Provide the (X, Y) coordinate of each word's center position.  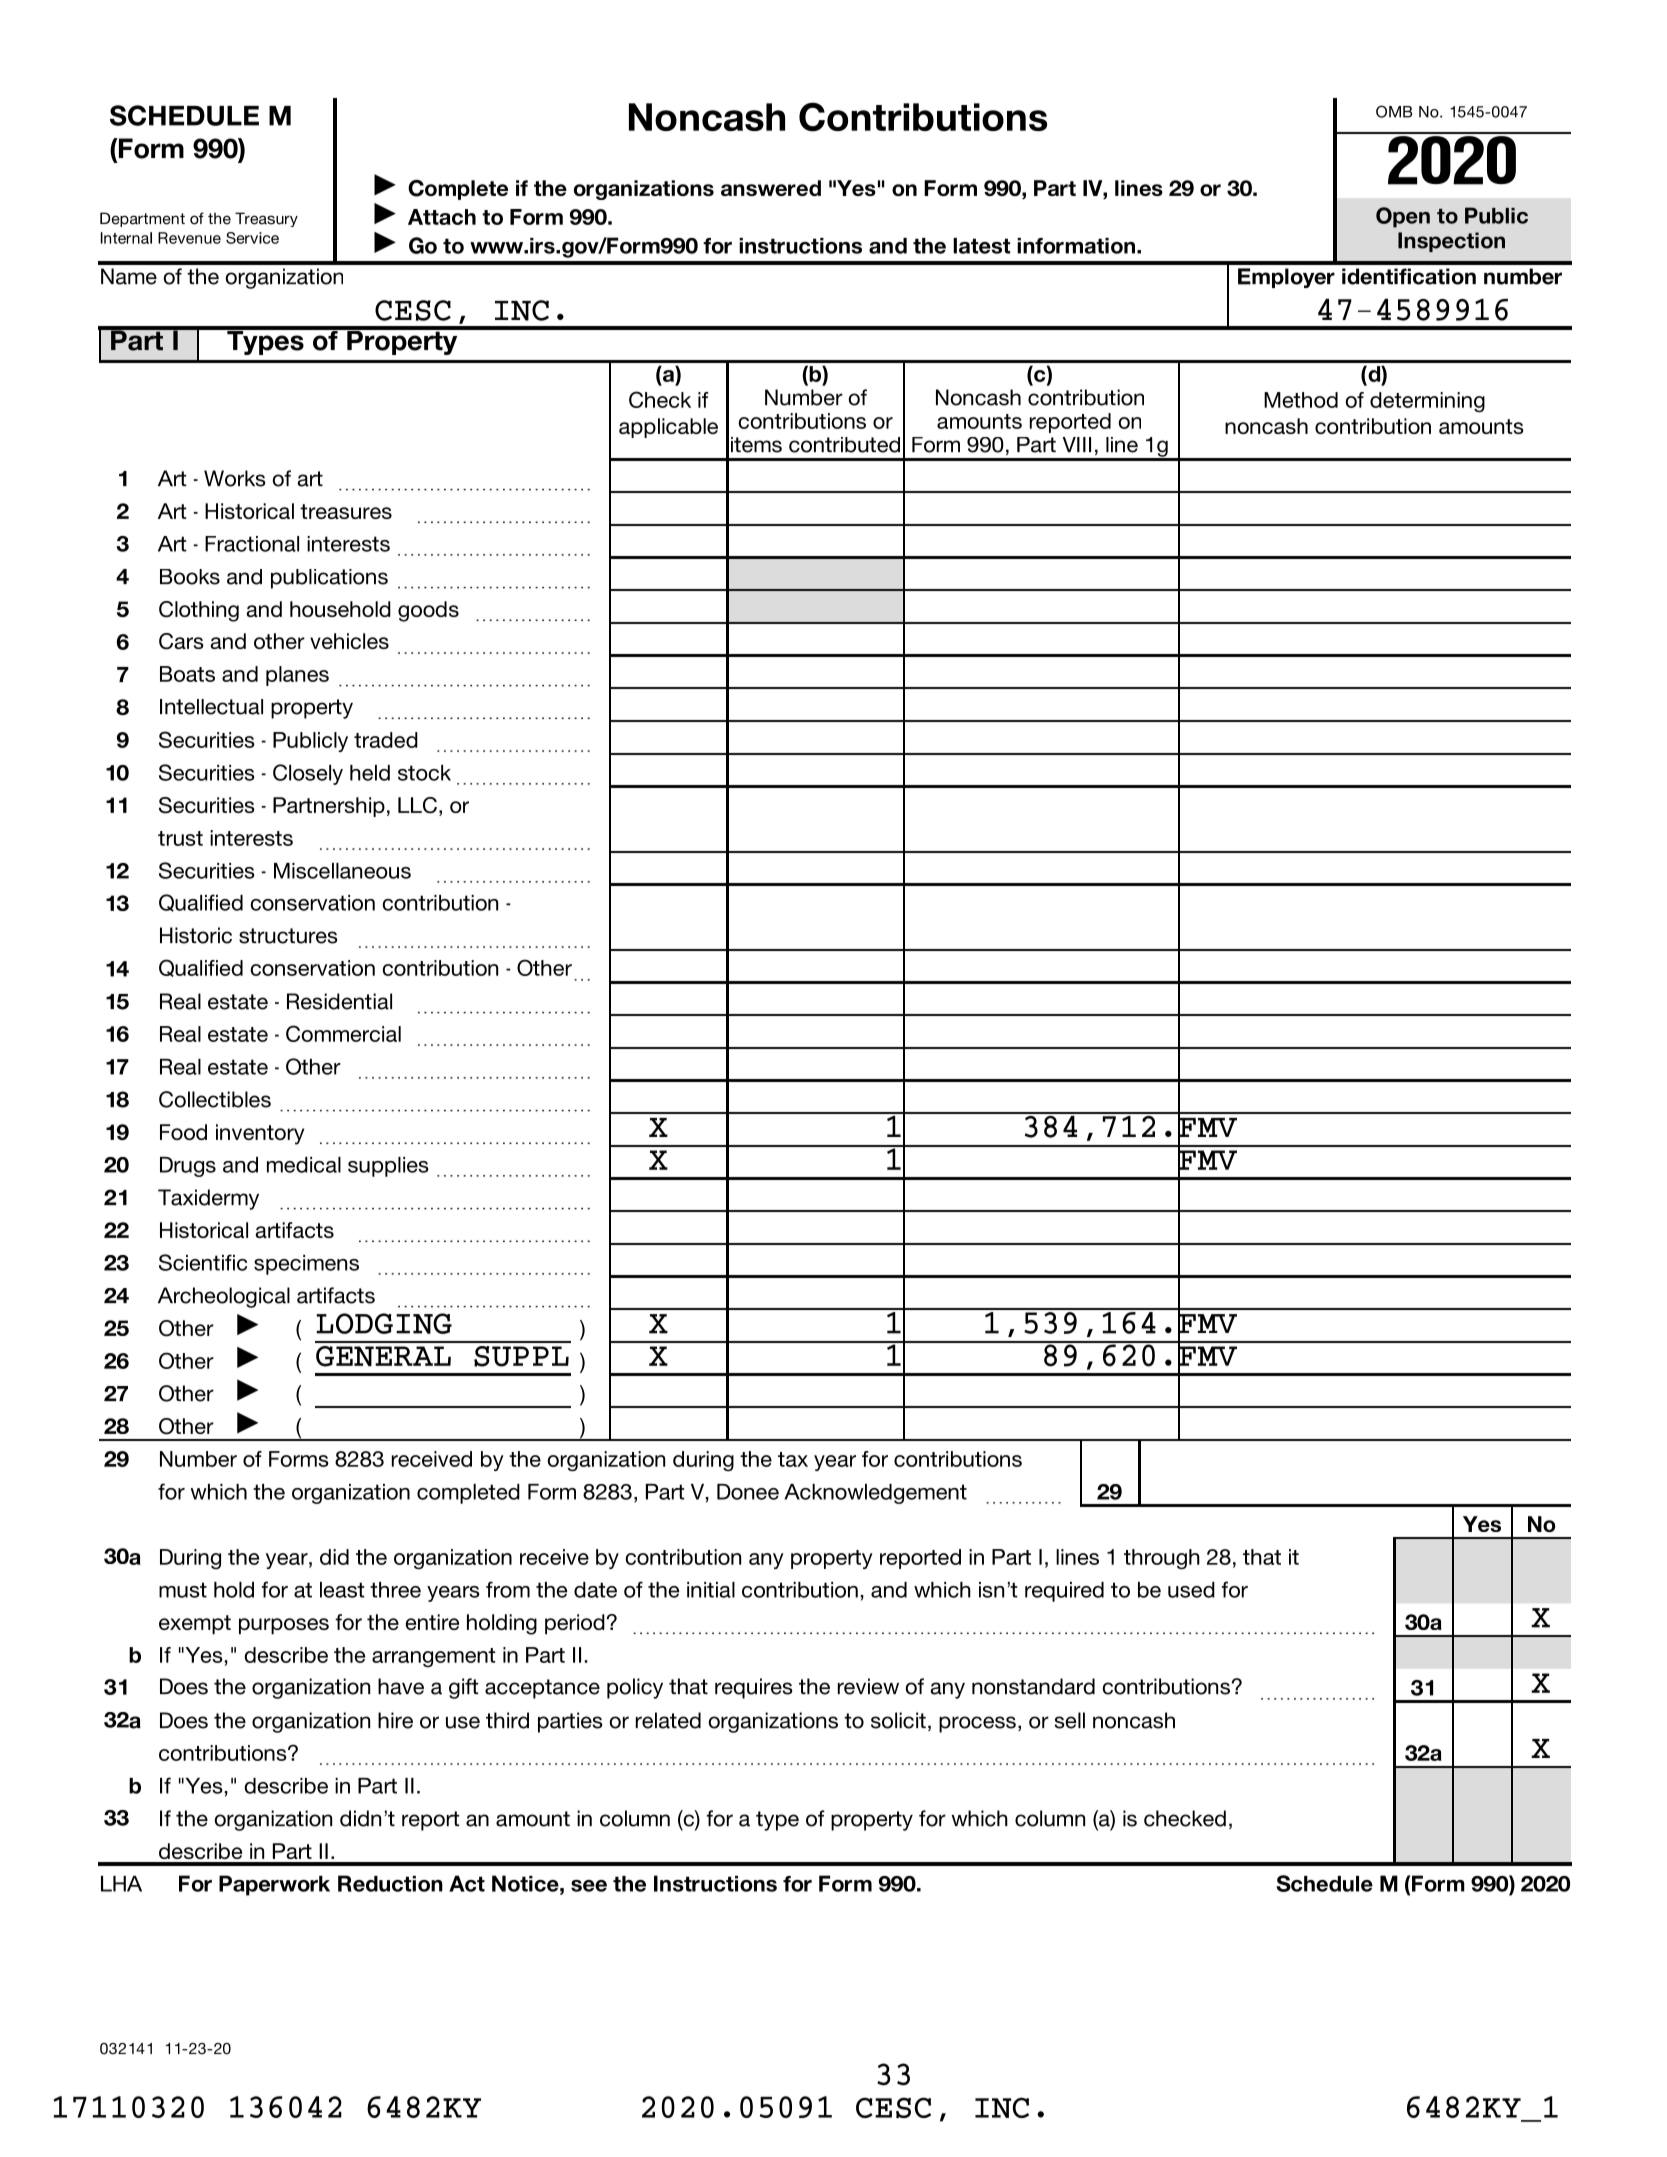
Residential (339, 1001)
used (1191, 1590)
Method (1301, 400)
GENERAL (383, 1356)
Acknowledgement (875, 1494)
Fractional (252, 544)
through (1162, 1559)
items (756, 445)
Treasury (266, 219)
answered (771, 188)
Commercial (343, 1033)
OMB (1394, 111)
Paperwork (274, 1885)
